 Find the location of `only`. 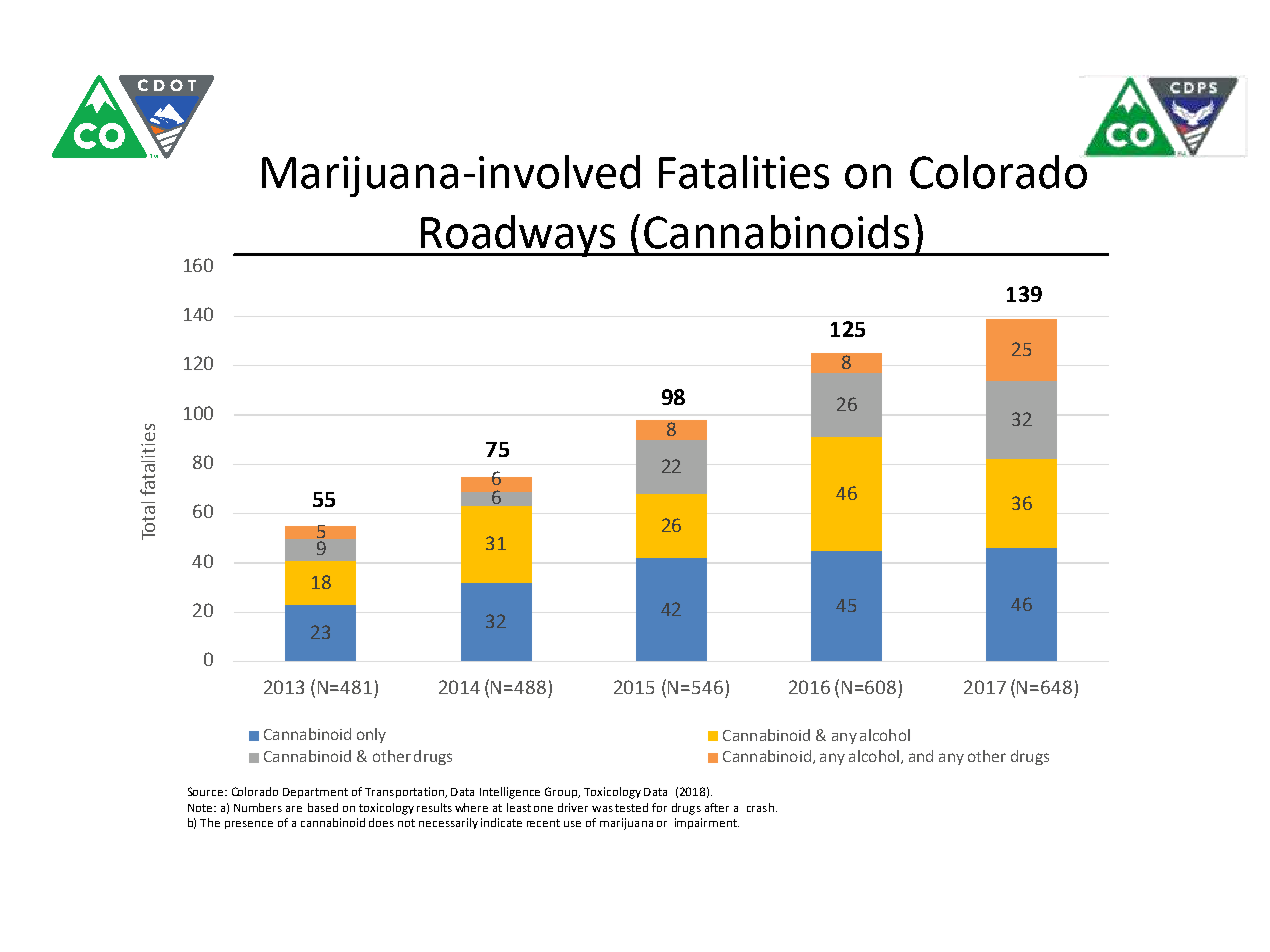

only is located at coordinates (371, 735).
